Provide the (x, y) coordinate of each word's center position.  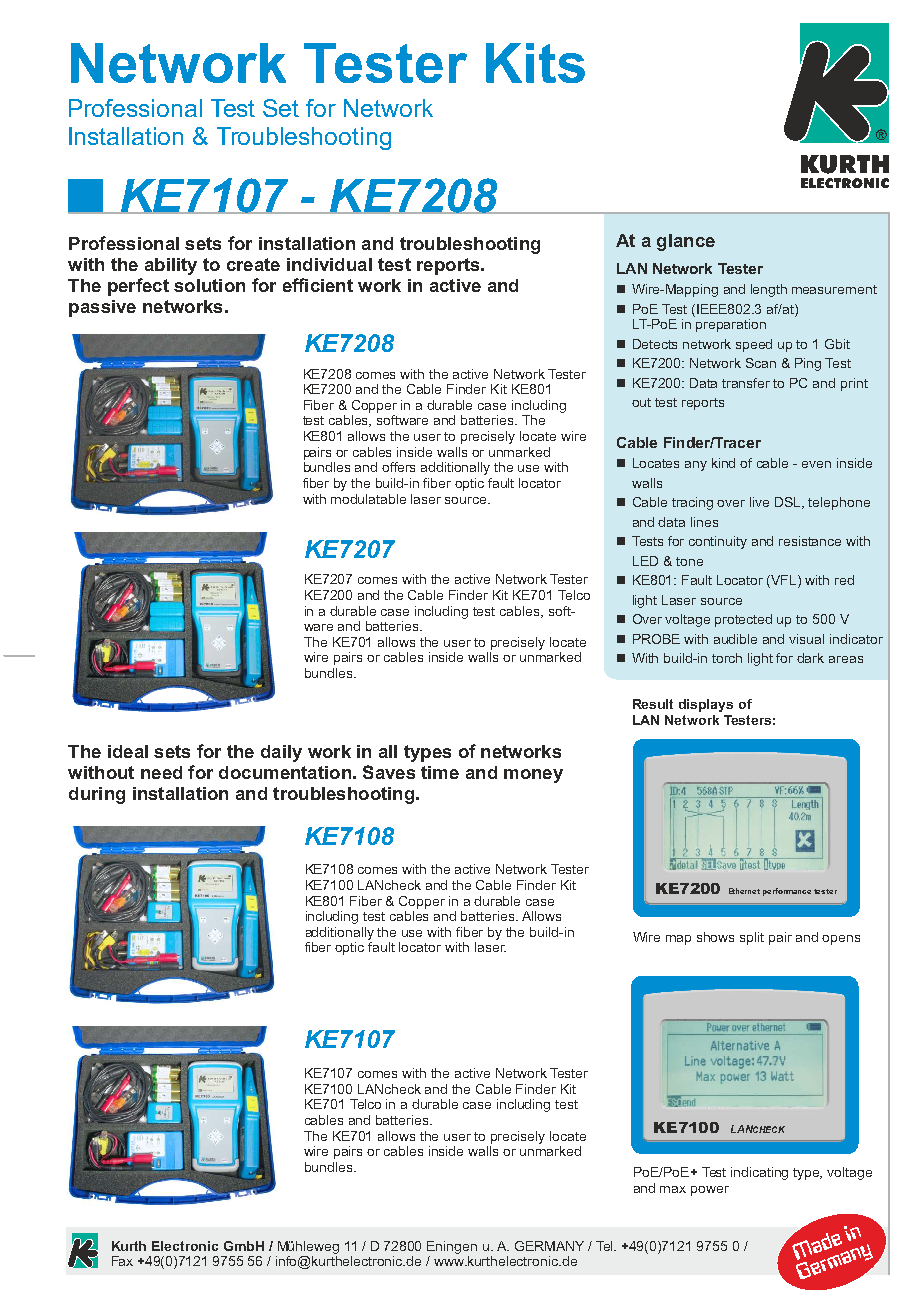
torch (727, 658)
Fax (122, 1261)
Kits (535, 63)
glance (686, 242)
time (440, 772)
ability (171, 266)
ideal (128, 751)
